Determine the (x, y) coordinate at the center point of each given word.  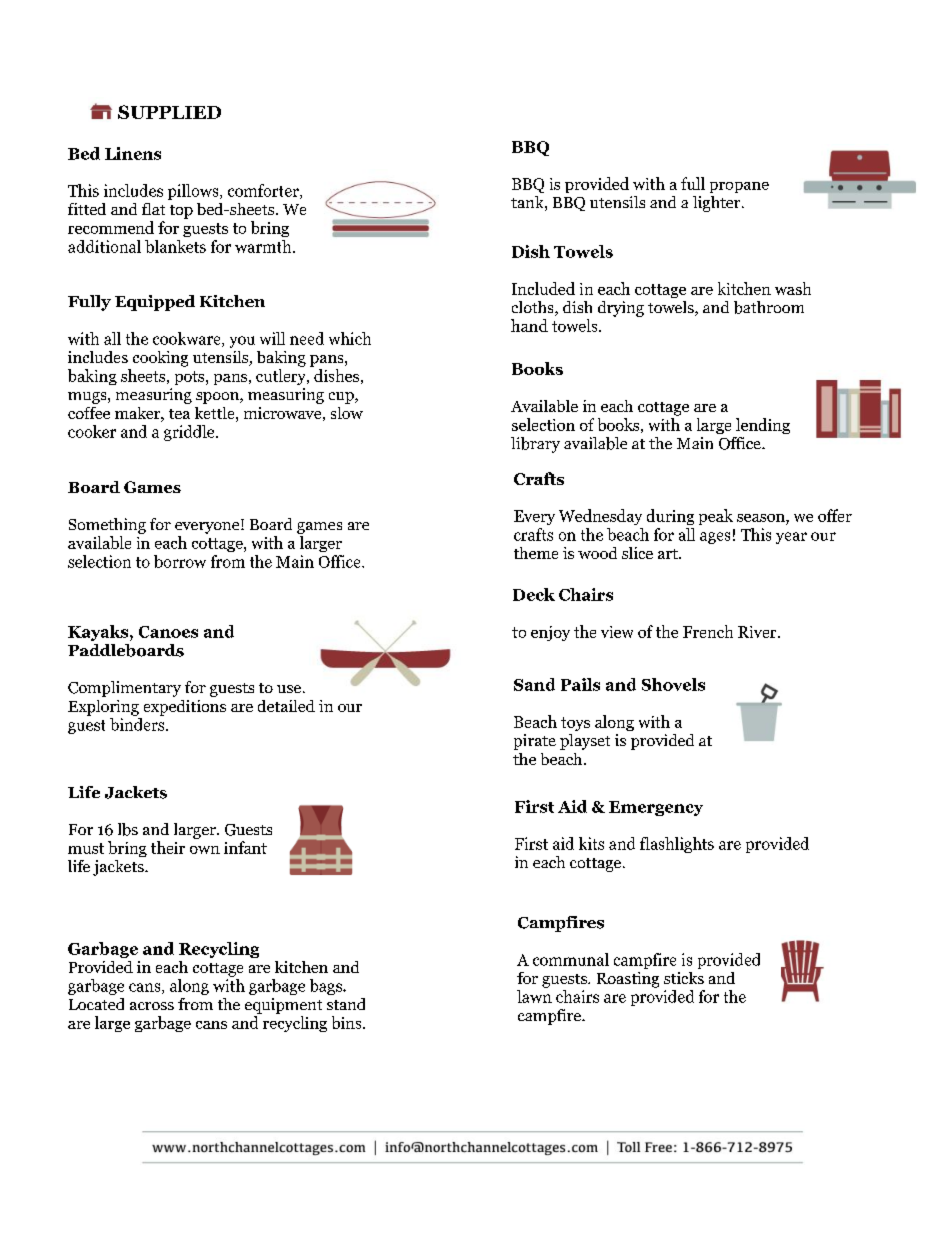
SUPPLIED (169, 112)
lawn (534, 996)
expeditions (185, 708)
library (535, 445)
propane (739, 187)
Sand (534, 684)
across (152, 1006)
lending (763, 426)
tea (179, 414)
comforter (264, 191)
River (758, 632)
